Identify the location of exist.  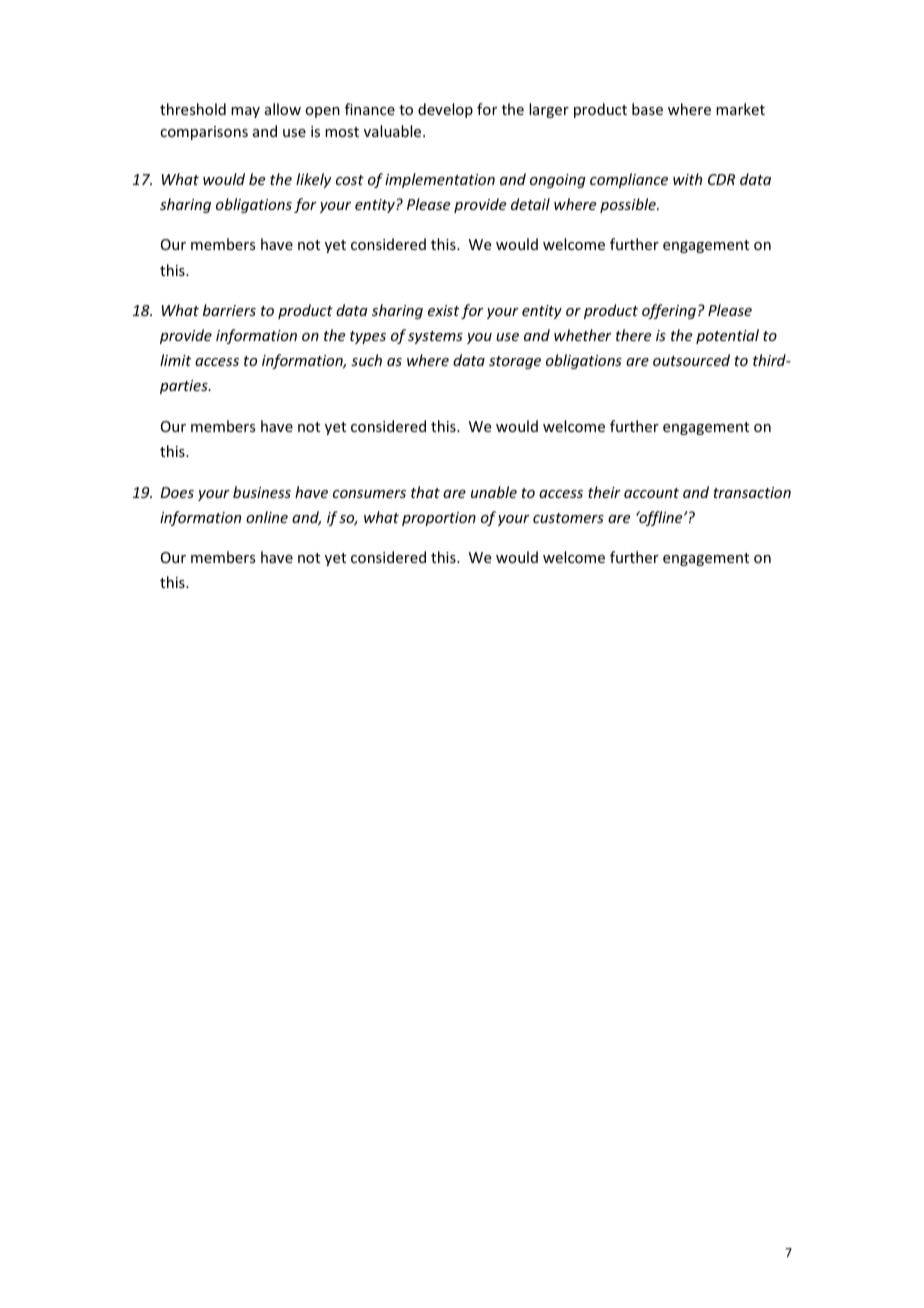
(443, 310).
